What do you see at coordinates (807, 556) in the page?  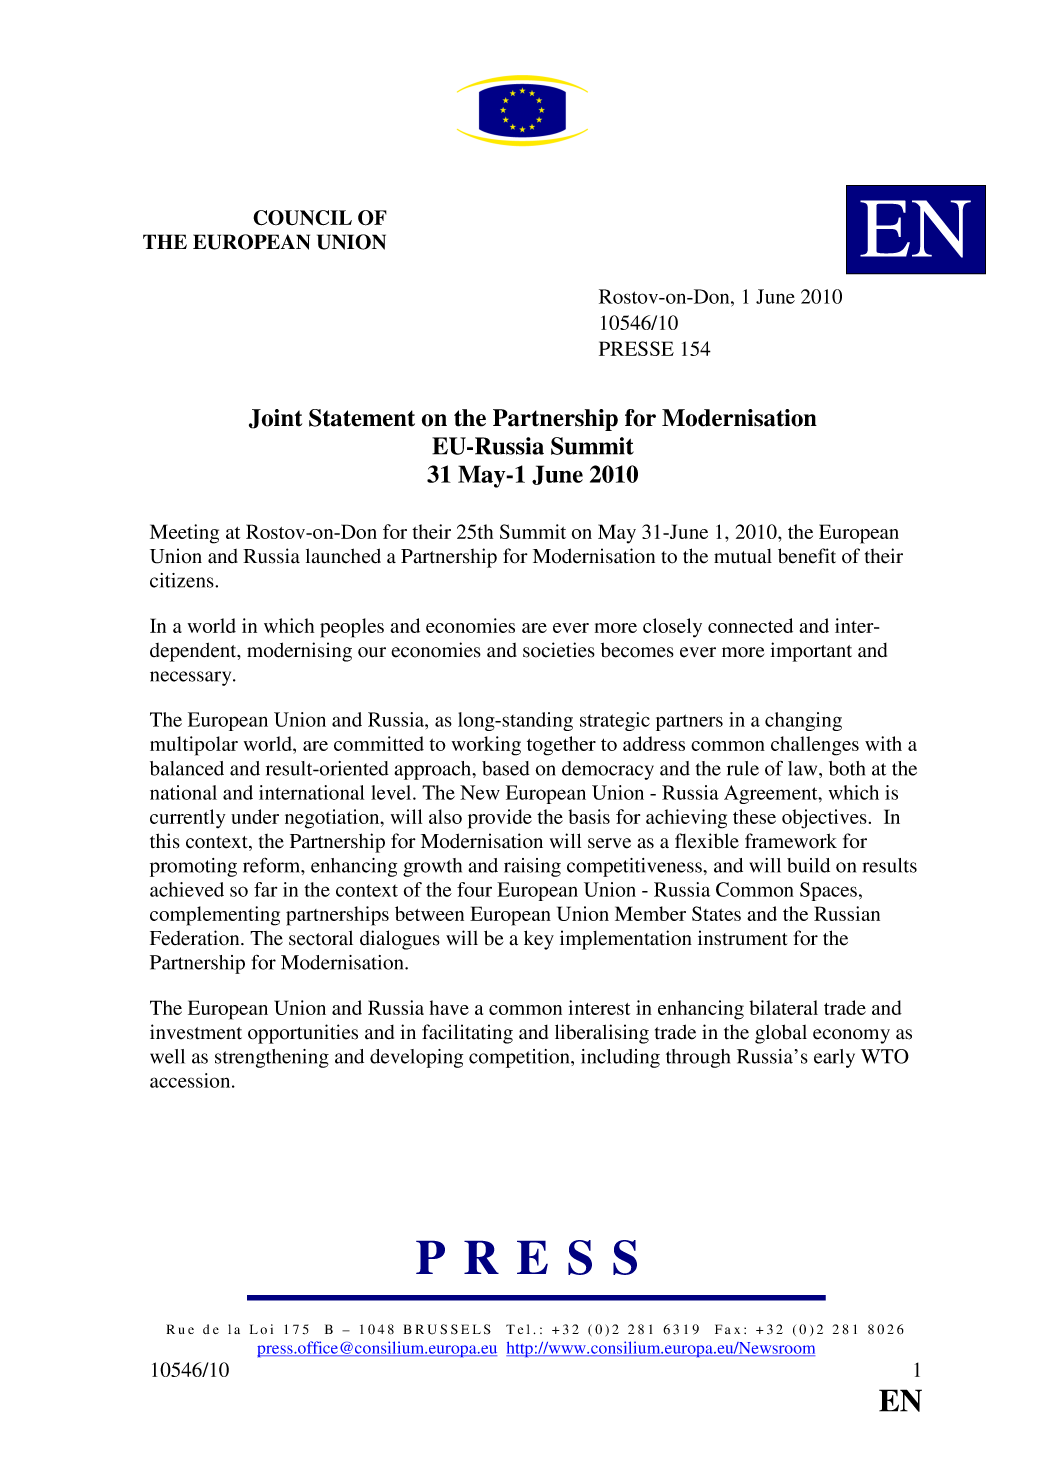 I see `benefit` at bounding box center [807, 556].
